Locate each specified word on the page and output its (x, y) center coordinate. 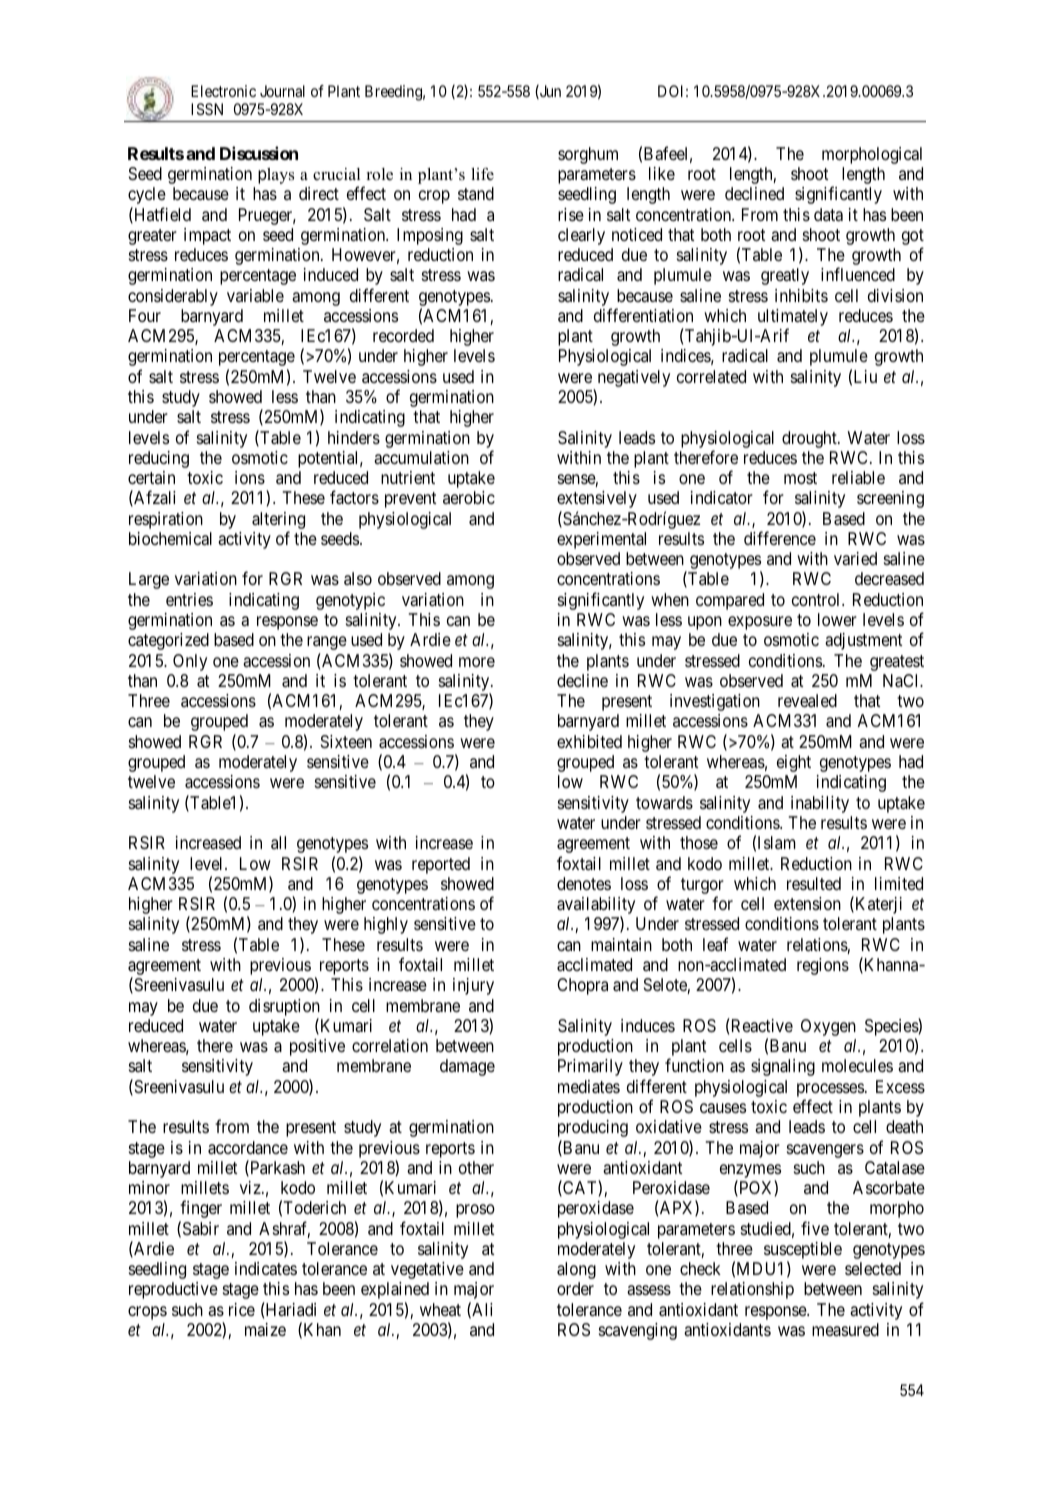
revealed (807, 700)
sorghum (588, 155)
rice (242, 1309)
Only (190, 662)
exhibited (589, 741)
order (575, 1288)
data (828, 215)
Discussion (259, 153)
